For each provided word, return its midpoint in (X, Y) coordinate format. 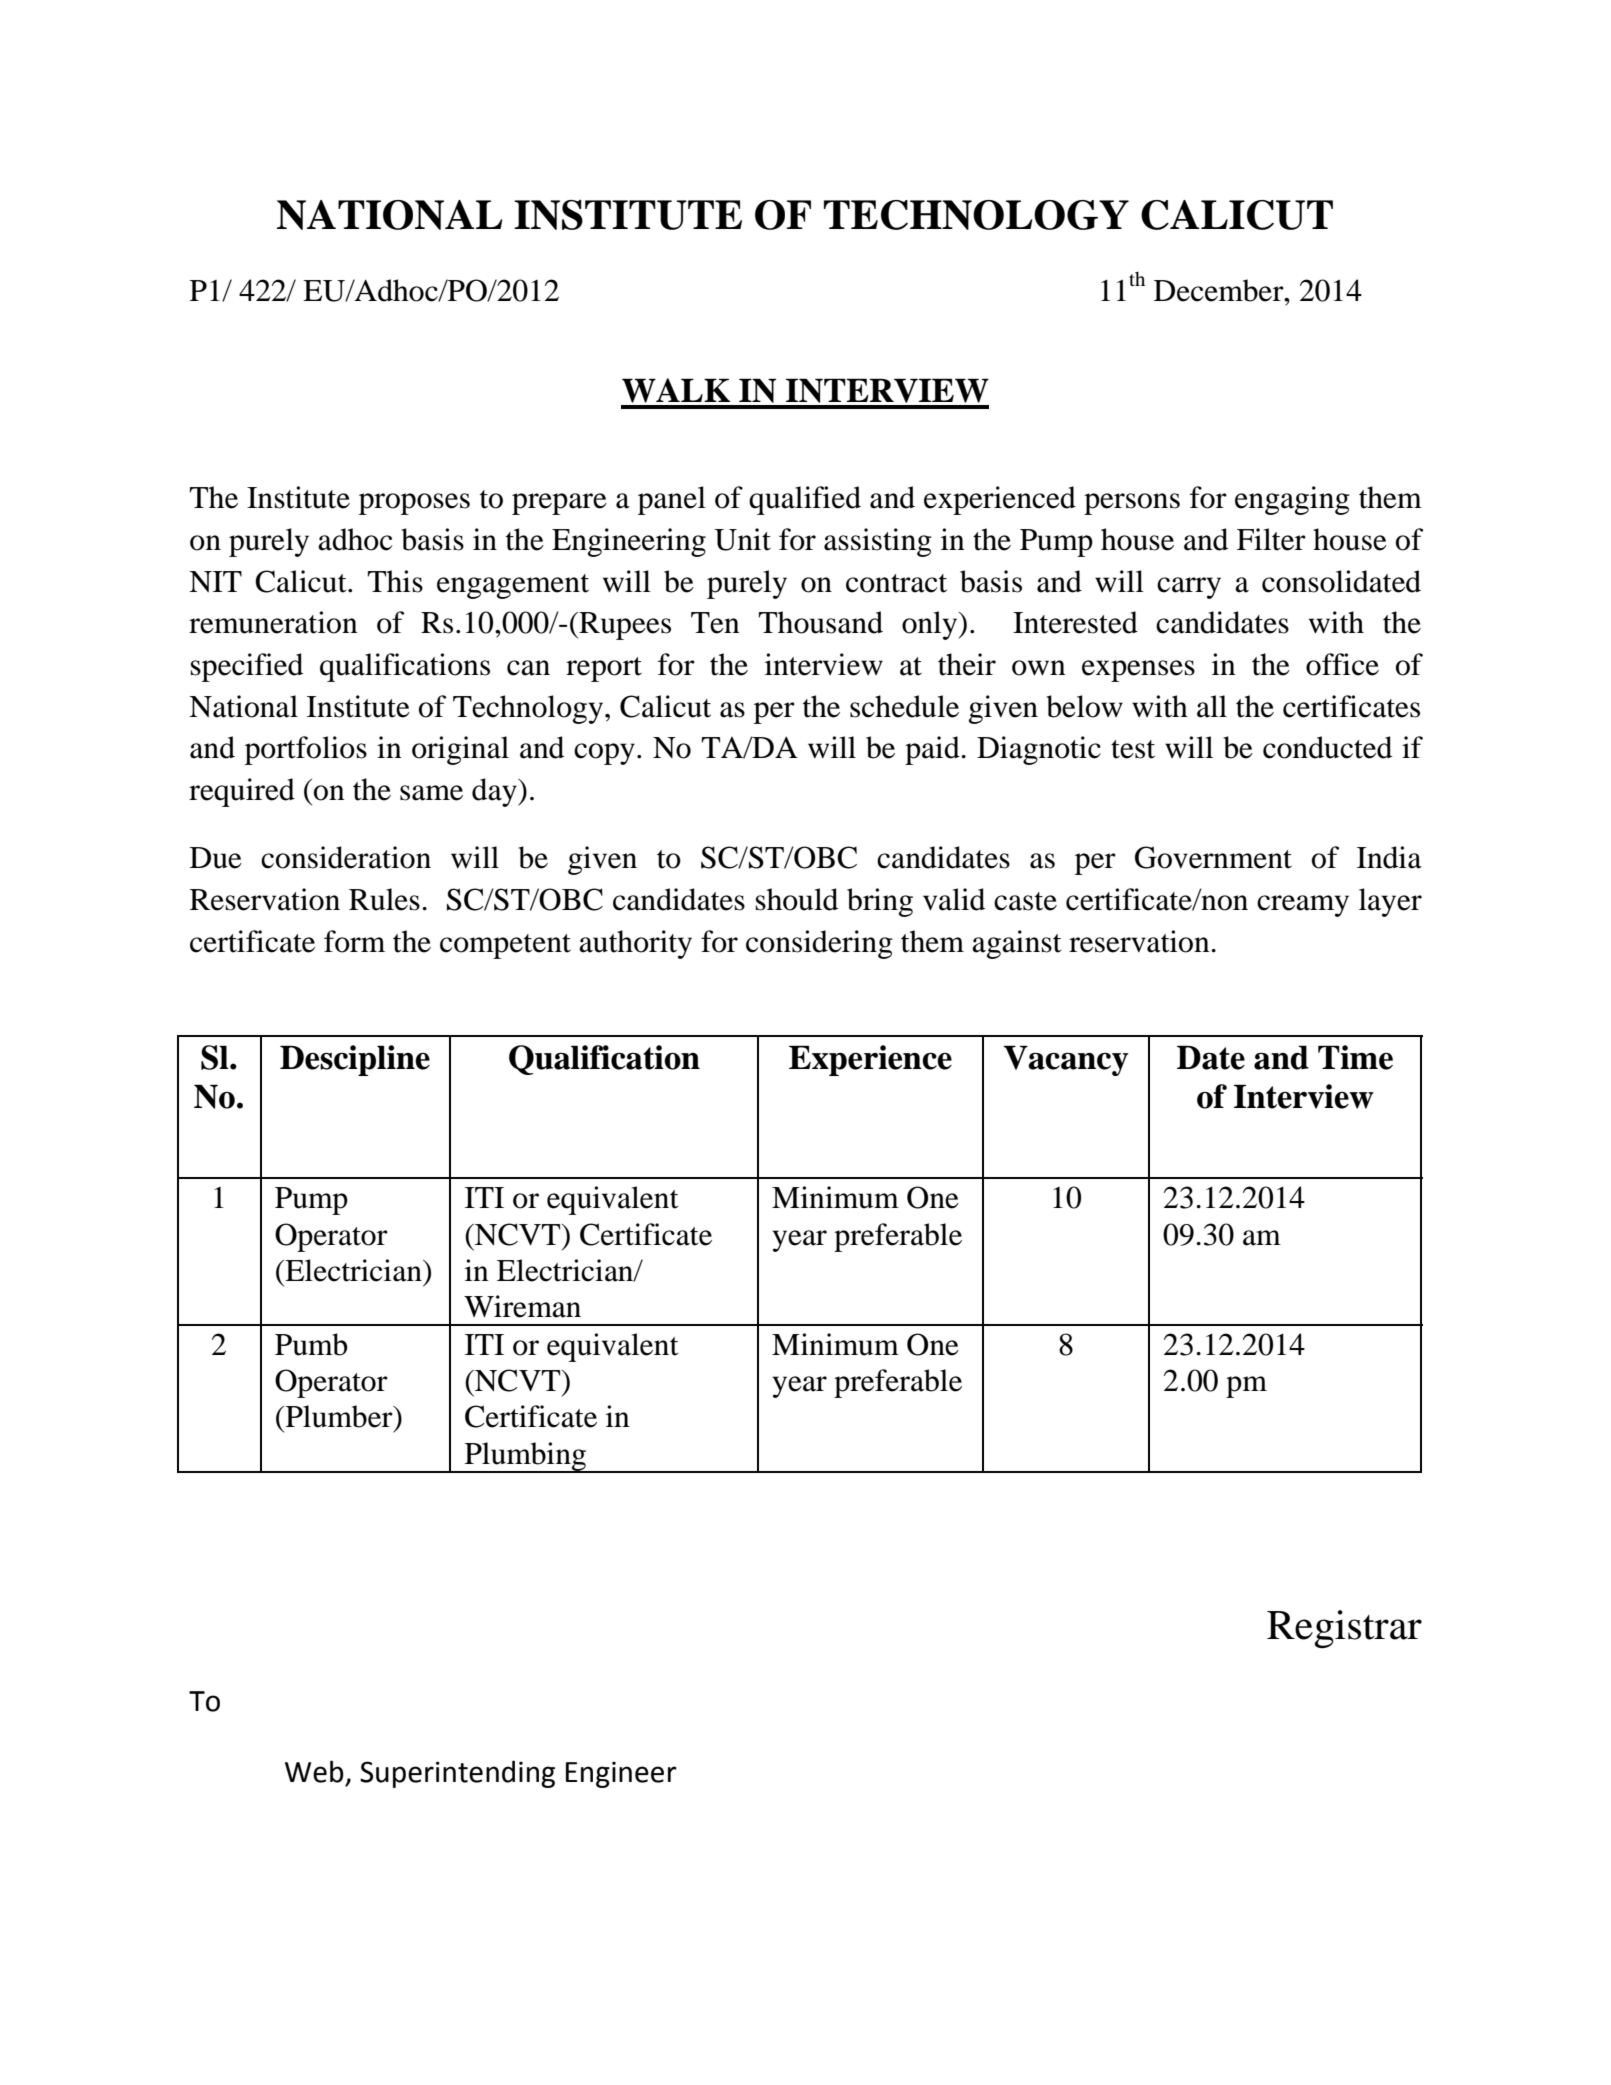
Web (314, 1771)
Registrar (1344, 1629)
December (1220, 290)
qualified (805, 500)
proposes (414, 504)
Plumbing (525, 1457)
